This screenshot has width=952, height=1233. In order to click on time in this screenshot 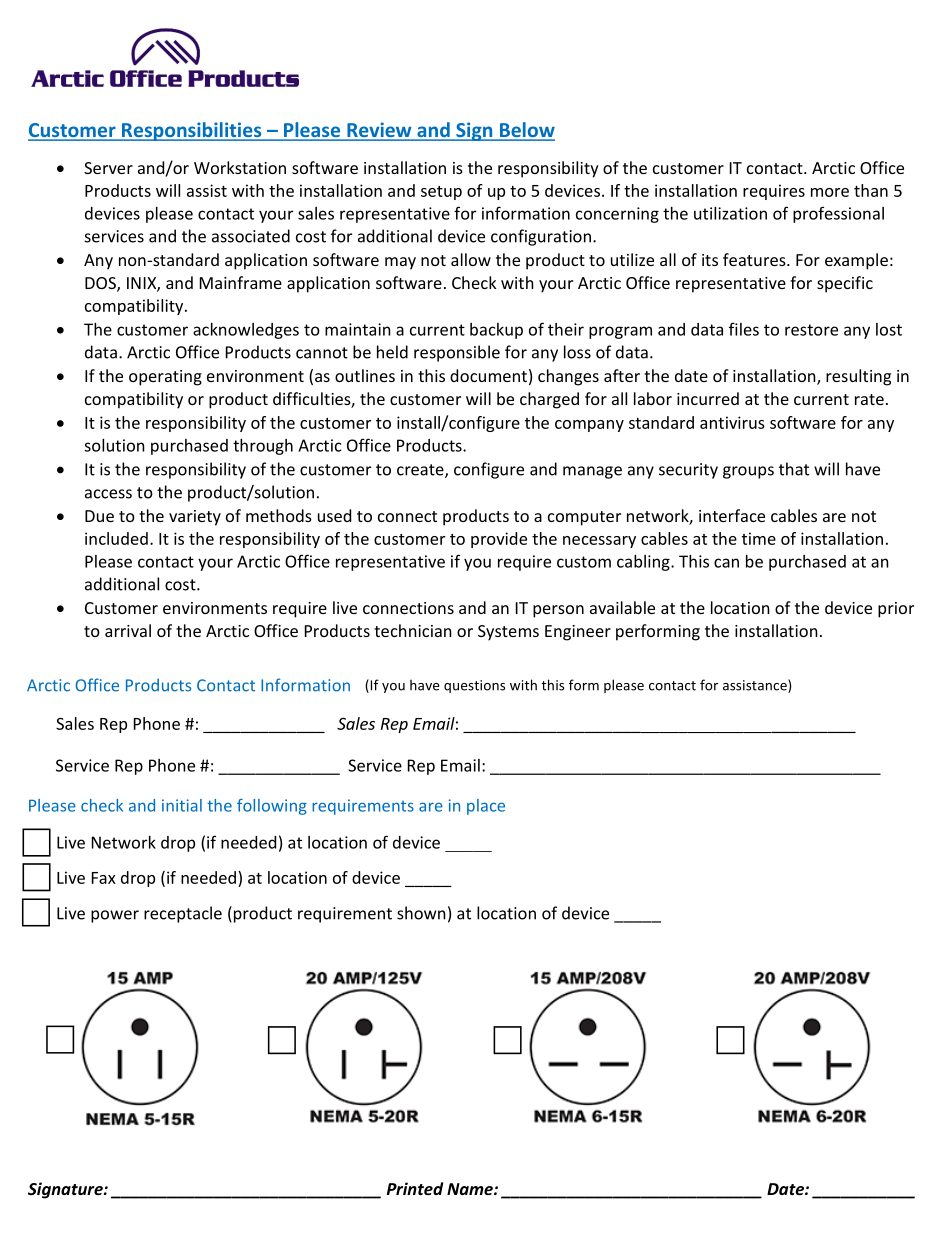, I will do `click(759, 538)`.
